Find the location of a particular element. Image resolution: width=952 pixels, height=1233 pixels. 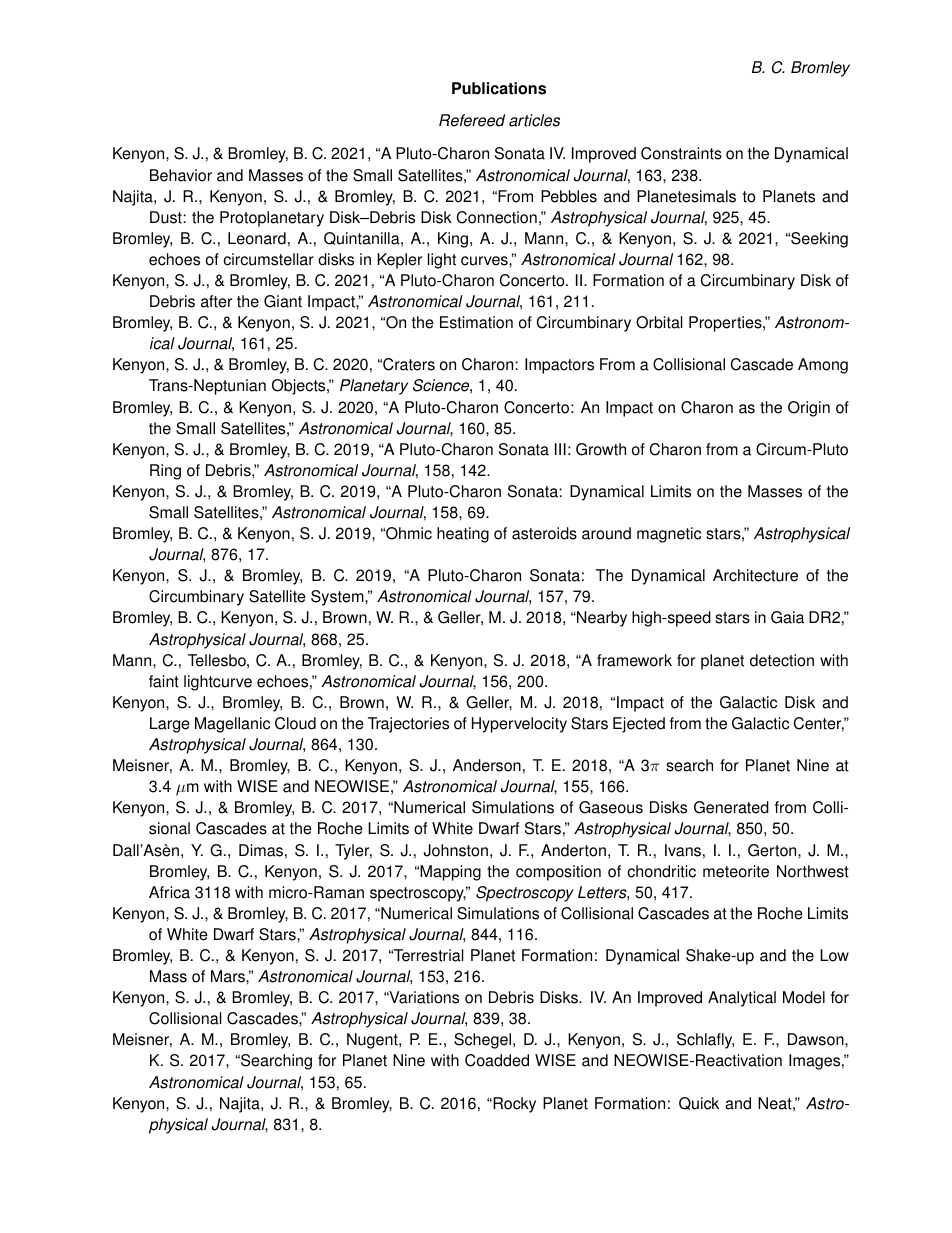

Behavior is located at coordinates (181, 175).
